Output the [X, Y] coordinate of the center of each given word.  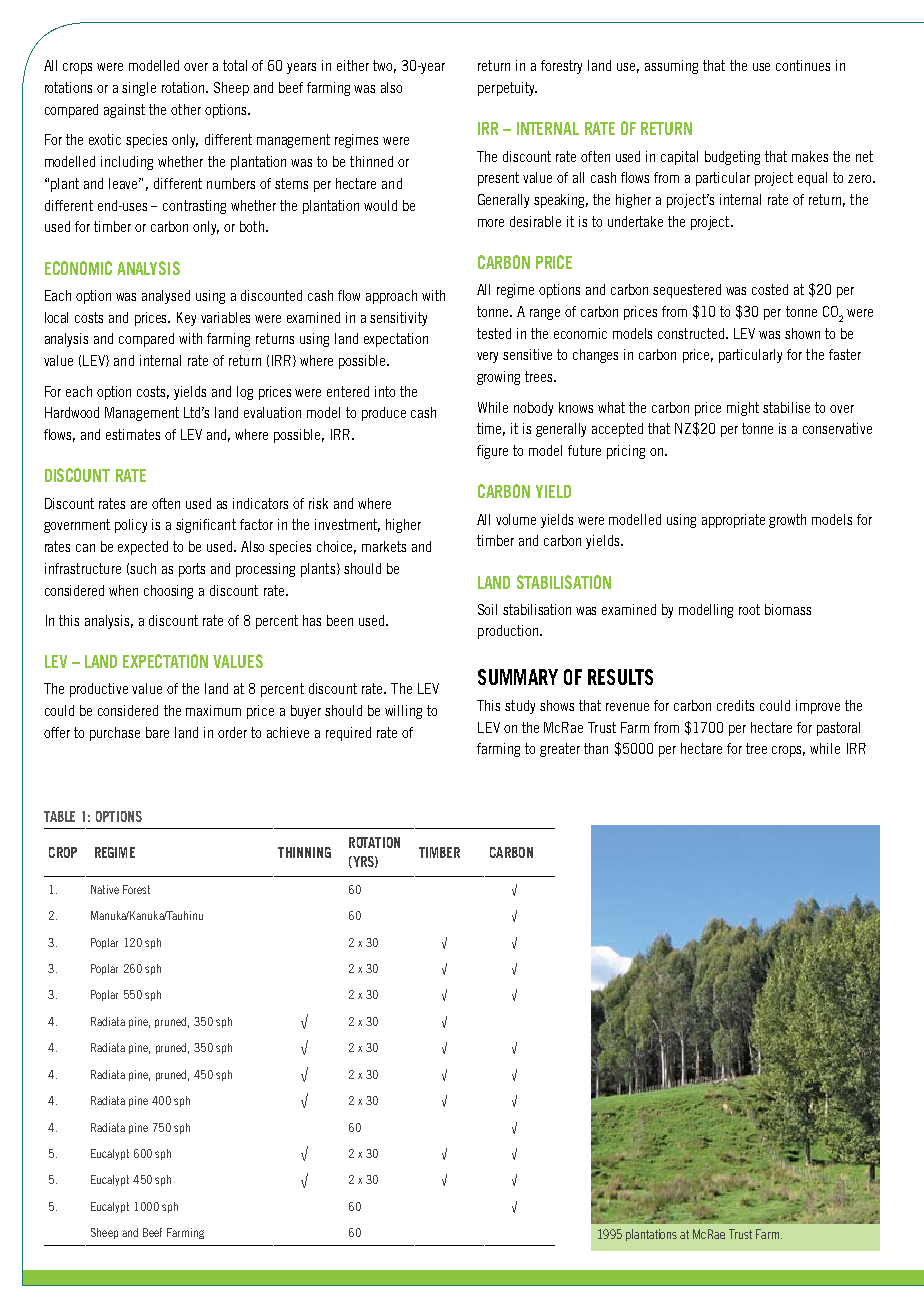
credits [735, 705]
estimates [133, 434]
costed [770, 289]
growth [787, 521]
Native [105, 889]
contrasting [194, 207]
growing [498, 378]
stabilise [786, 407]
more [491, 223]
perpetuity [507, 89]
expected [143, 548]
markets [384, 546]
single [139, 89]
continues [803, 65]
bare [157, 732]
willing [403, 712]
